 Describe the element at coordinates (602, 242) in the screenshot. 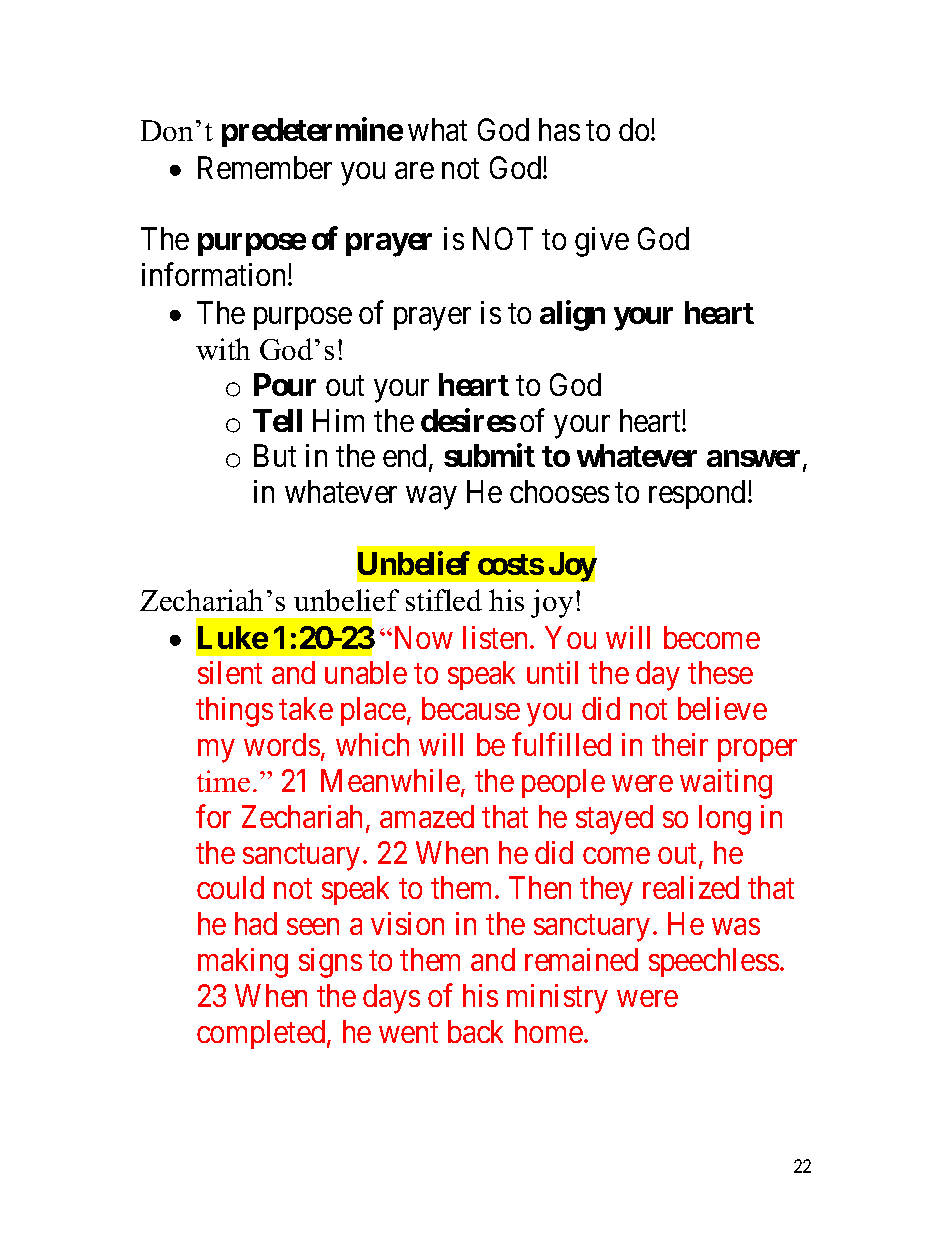

I see `give` at that location.
